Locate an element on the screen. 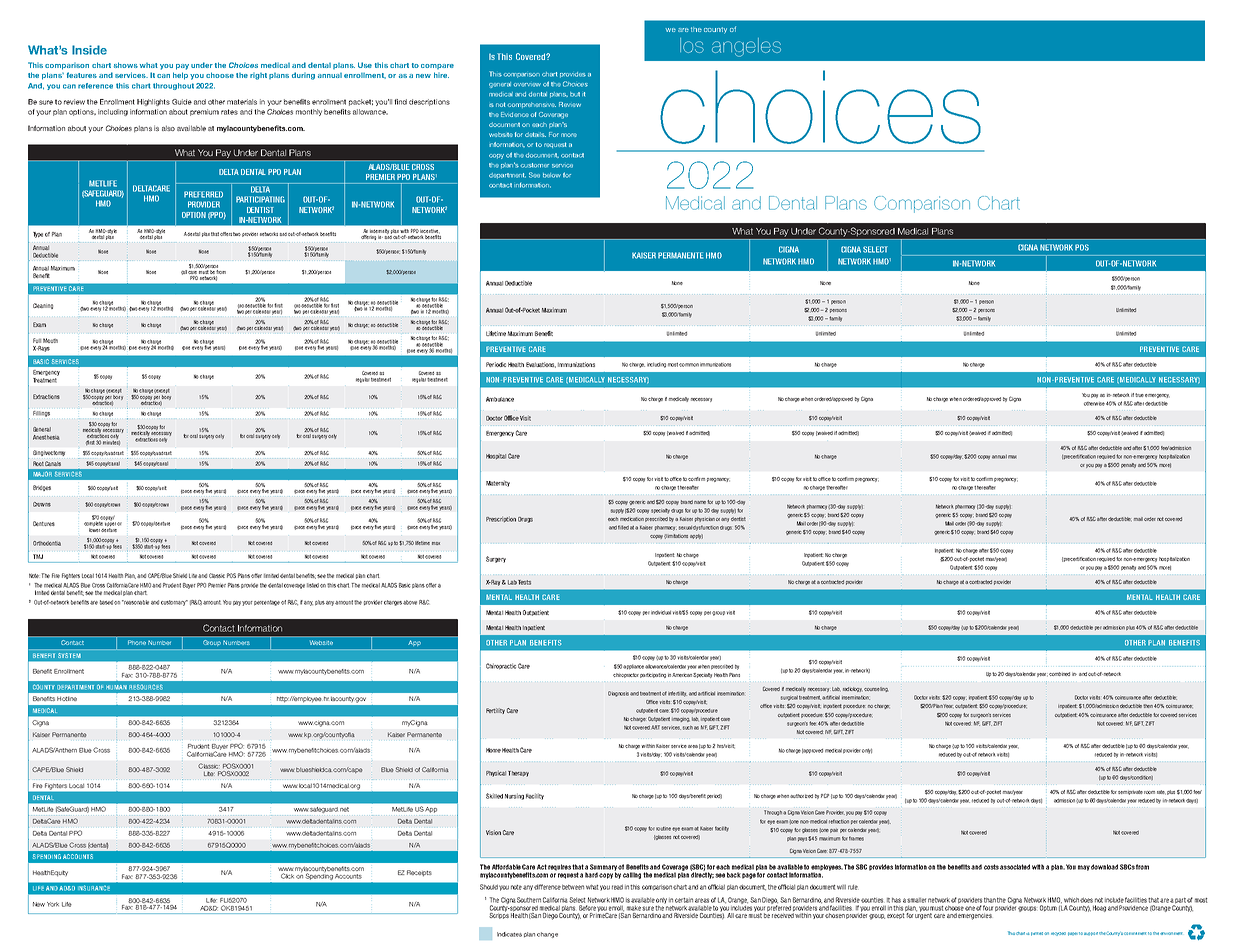 The width and height of the screenshot is (1233, 952). read is located at coordinates (617, 887).
